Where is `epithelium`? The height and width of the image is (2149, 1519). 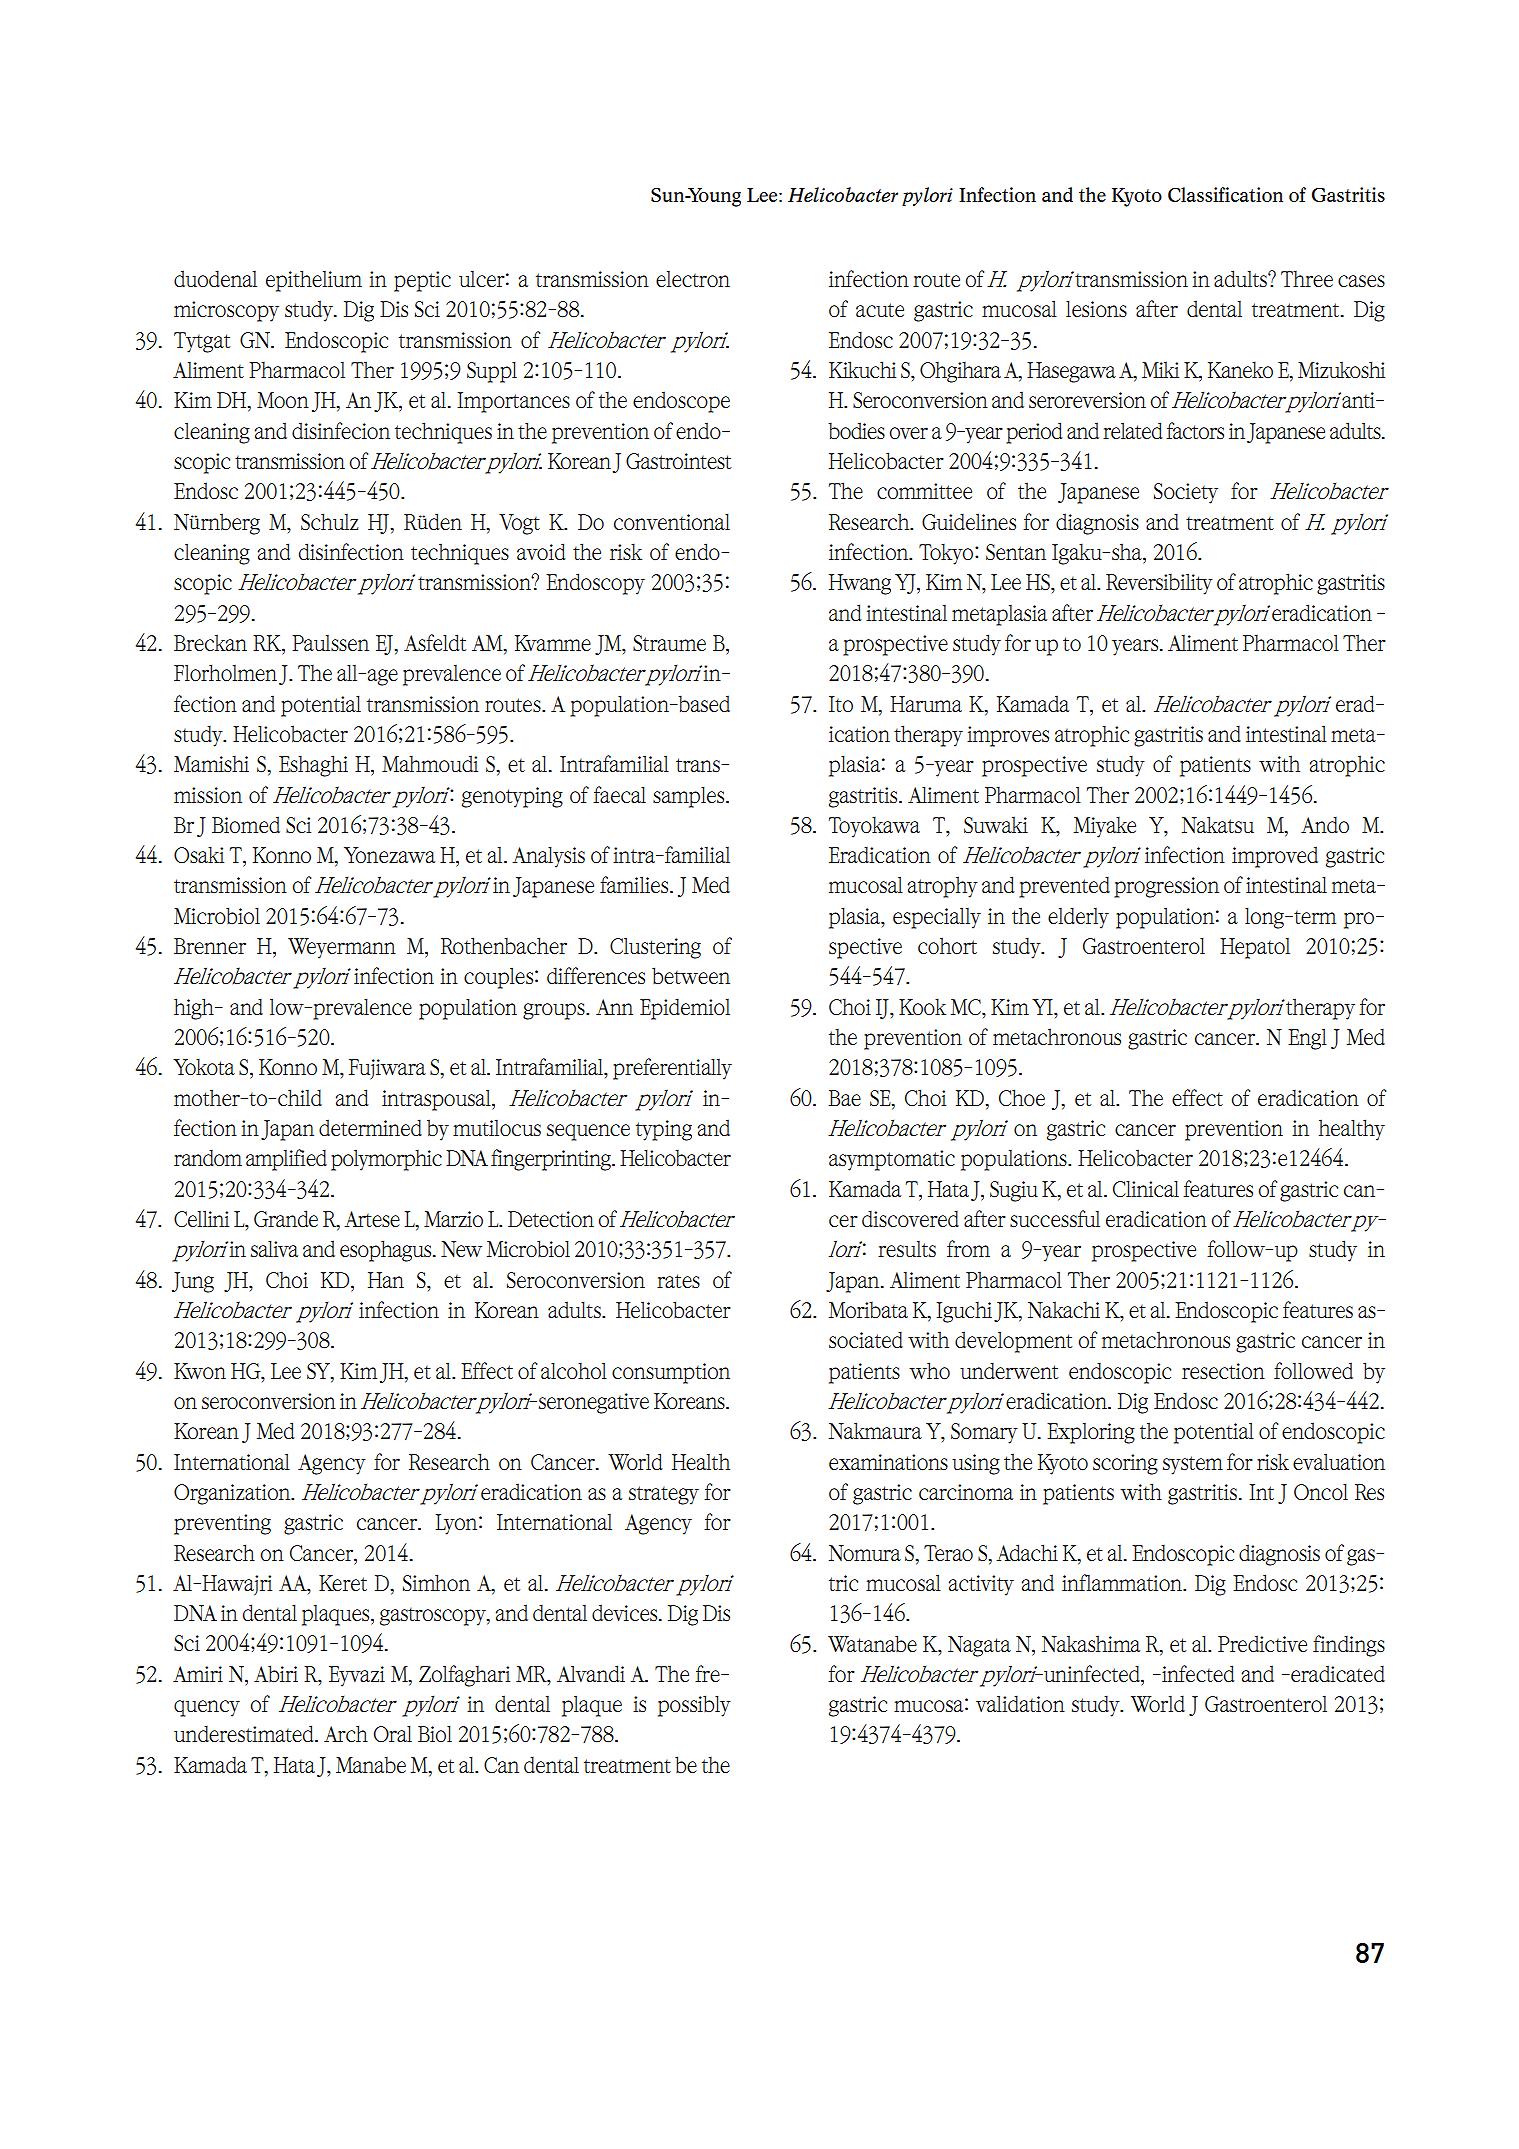
epithelium is located at coordinates (314, 281).
